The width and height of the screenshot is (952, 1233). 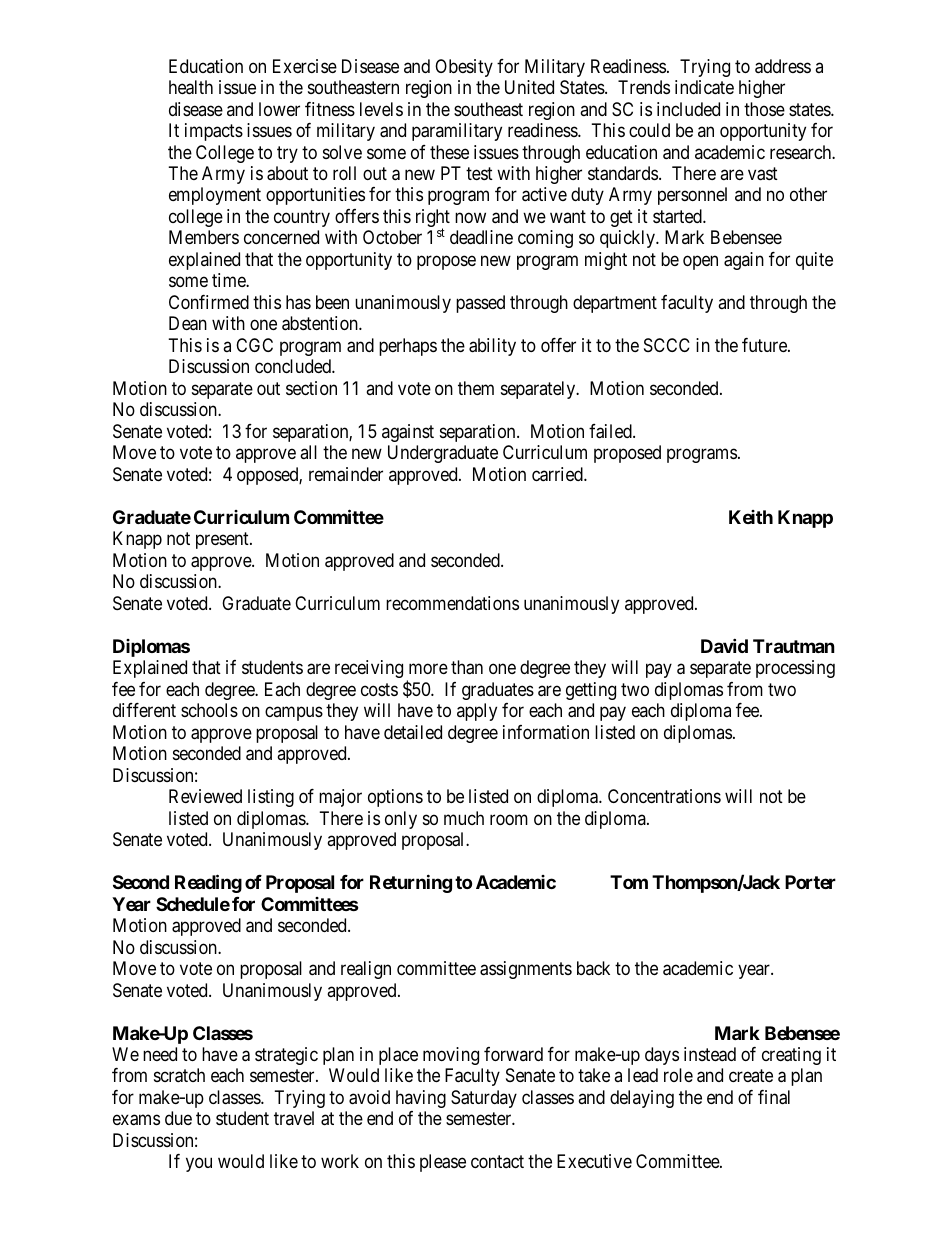 I want to click on recommendations, so click(x=452, y=603).
